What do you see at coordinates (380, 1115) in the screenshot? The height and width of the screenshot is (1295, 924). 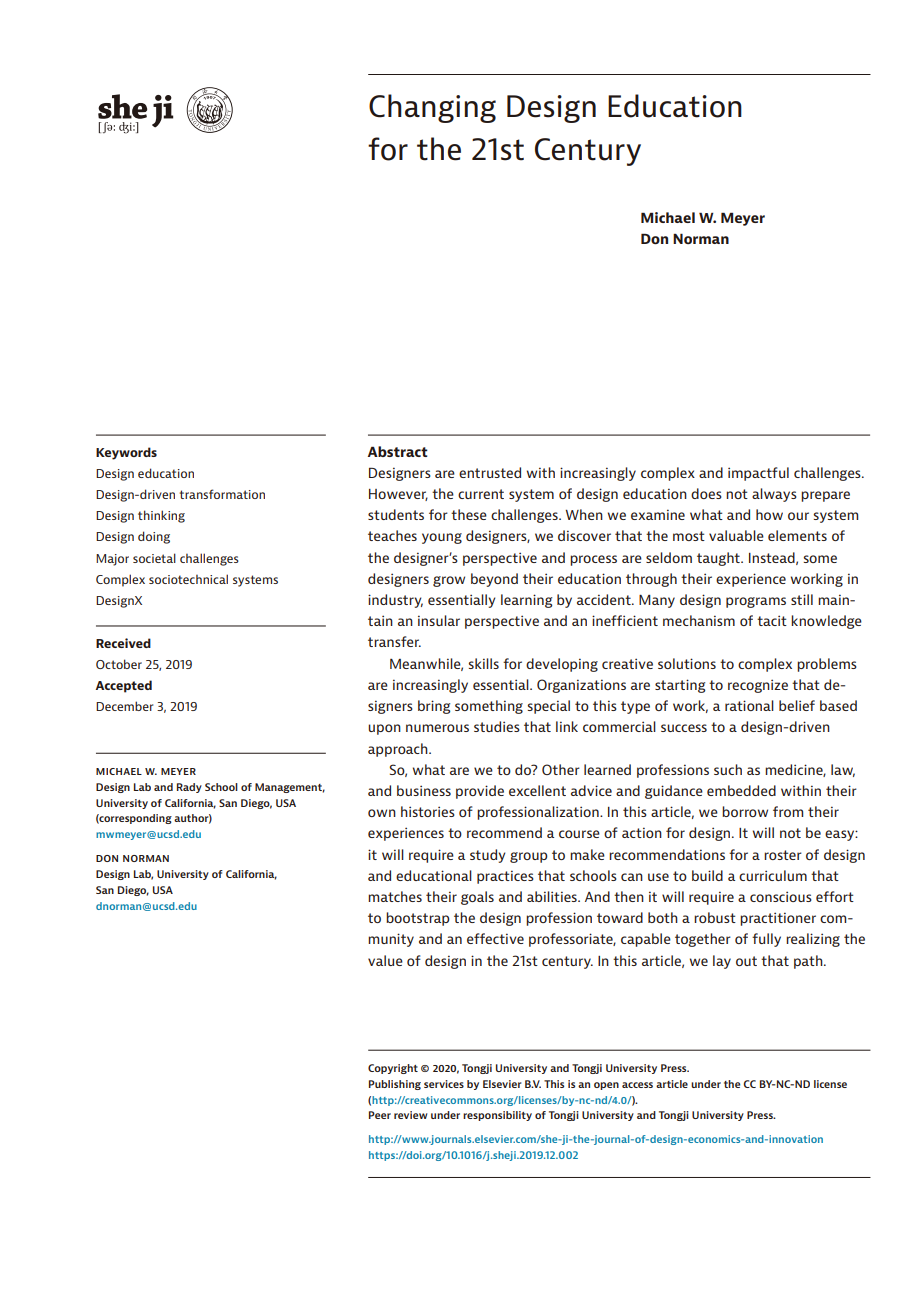 I see `Peer` at bounding box center [380, 1115].
